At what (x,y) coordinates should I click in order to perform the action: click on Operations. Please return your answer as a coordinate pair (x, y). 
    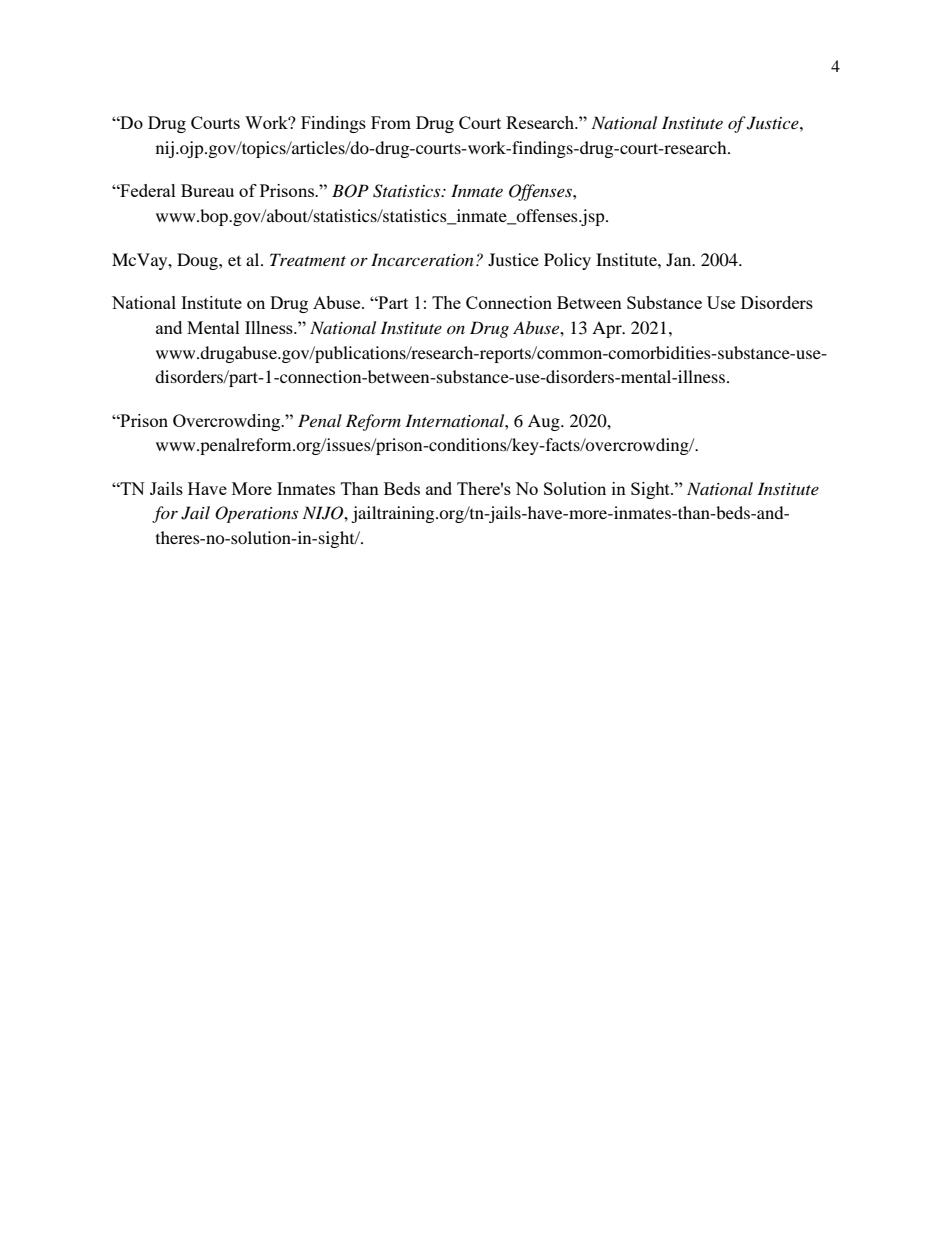
    Looking at the image, I should click on (256, 514).
